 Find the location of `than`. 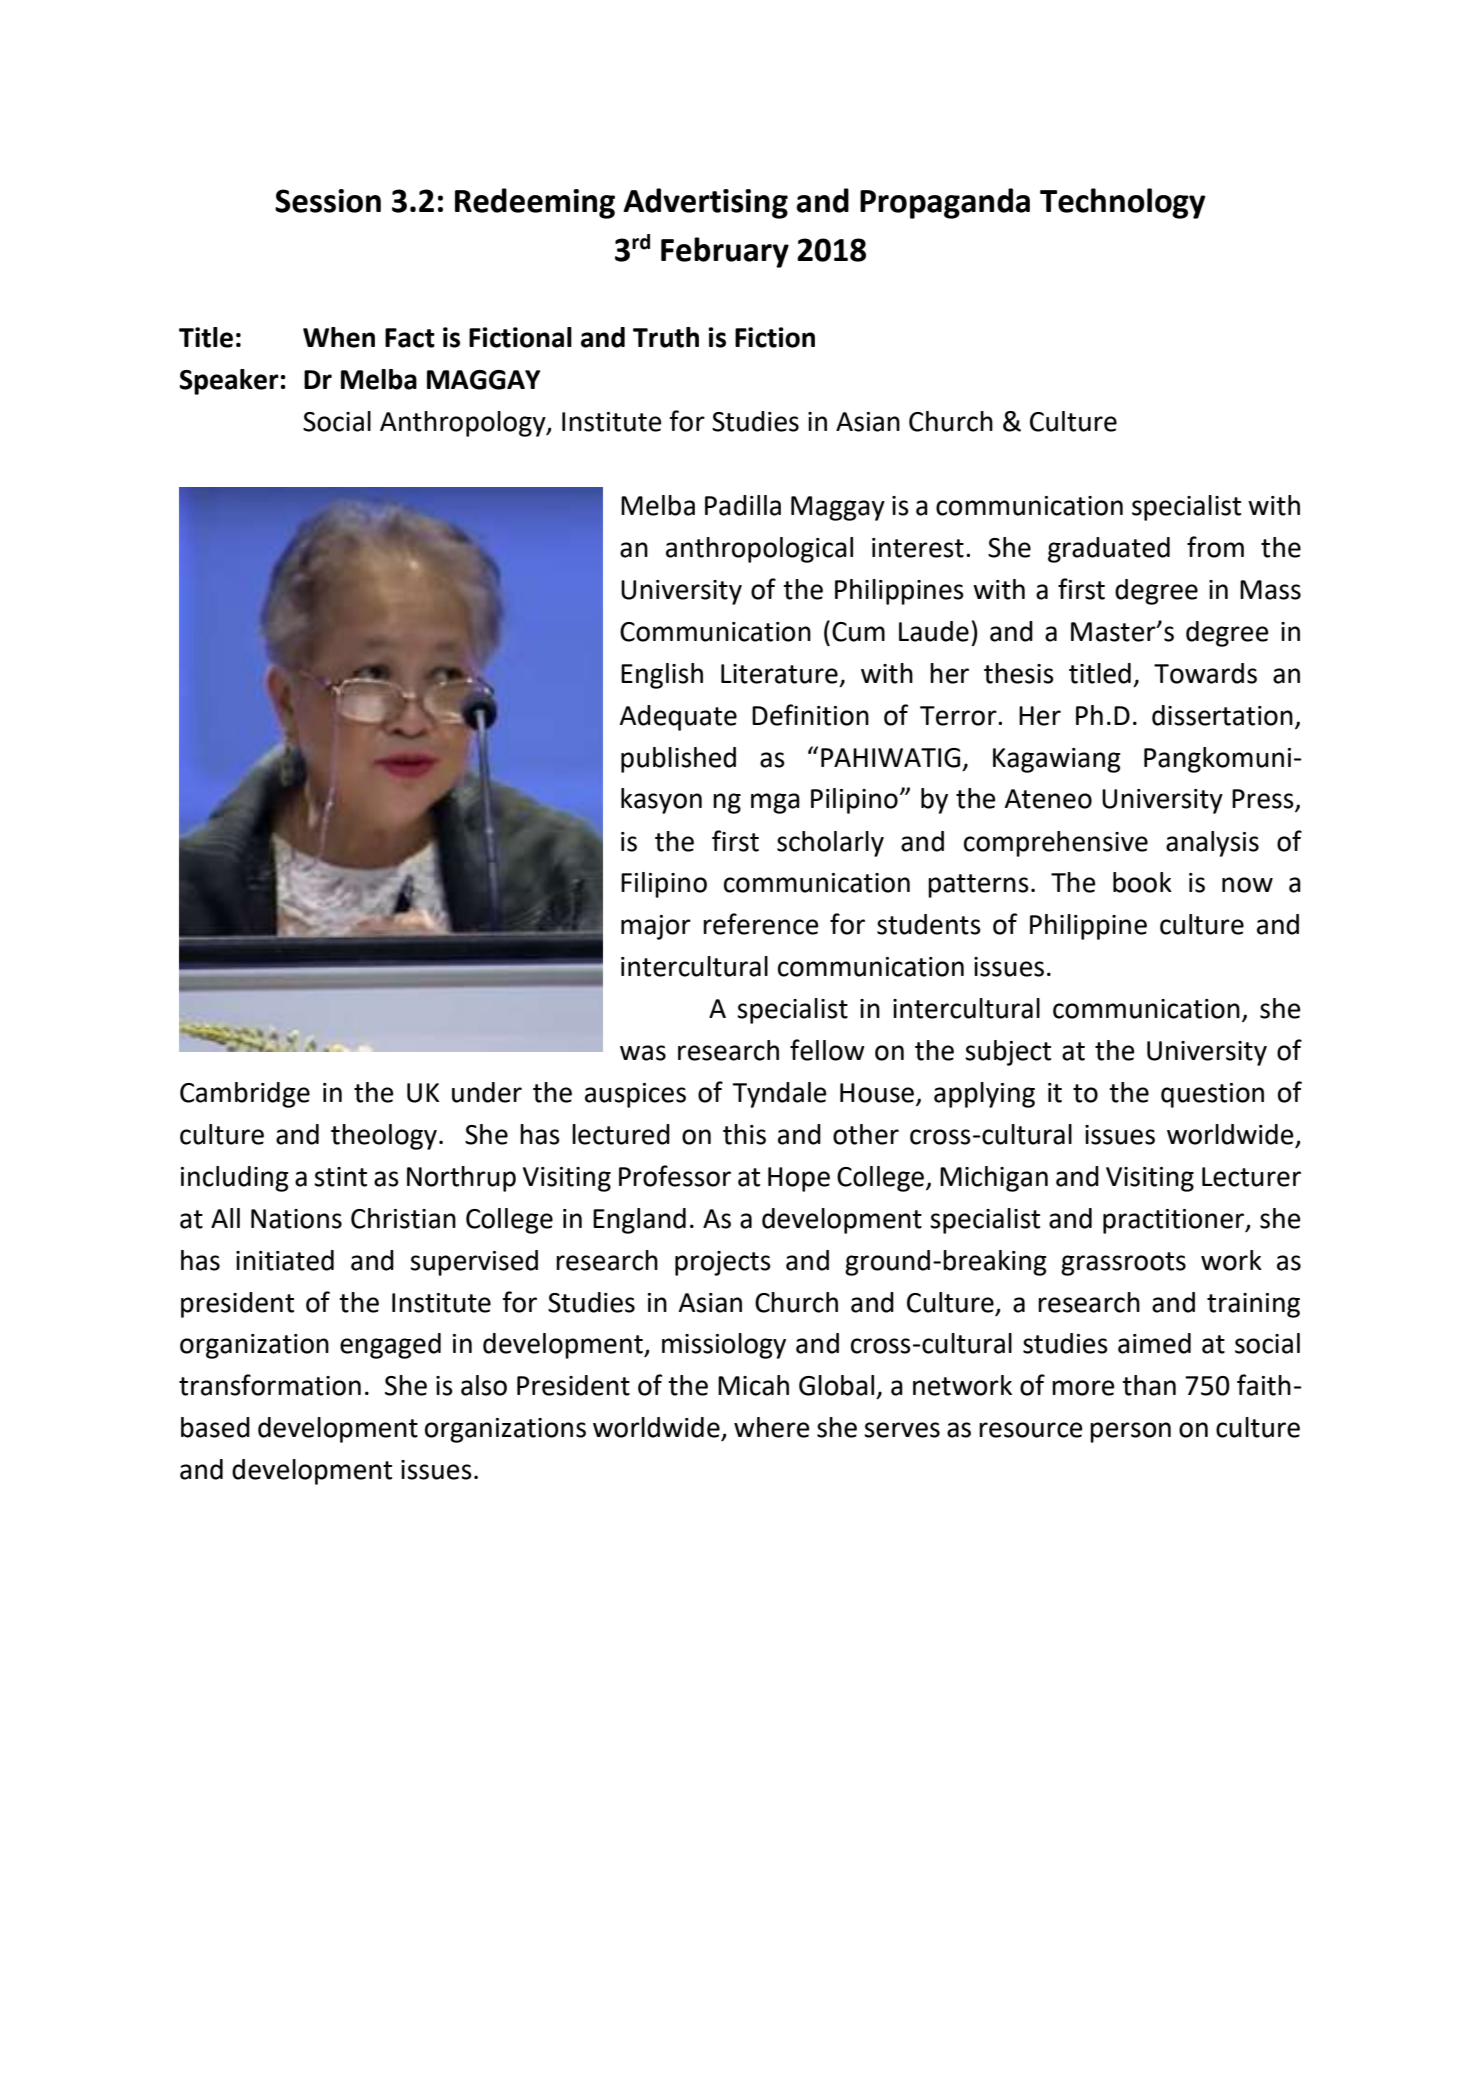

than is located at coordinates (1149, 1385).
